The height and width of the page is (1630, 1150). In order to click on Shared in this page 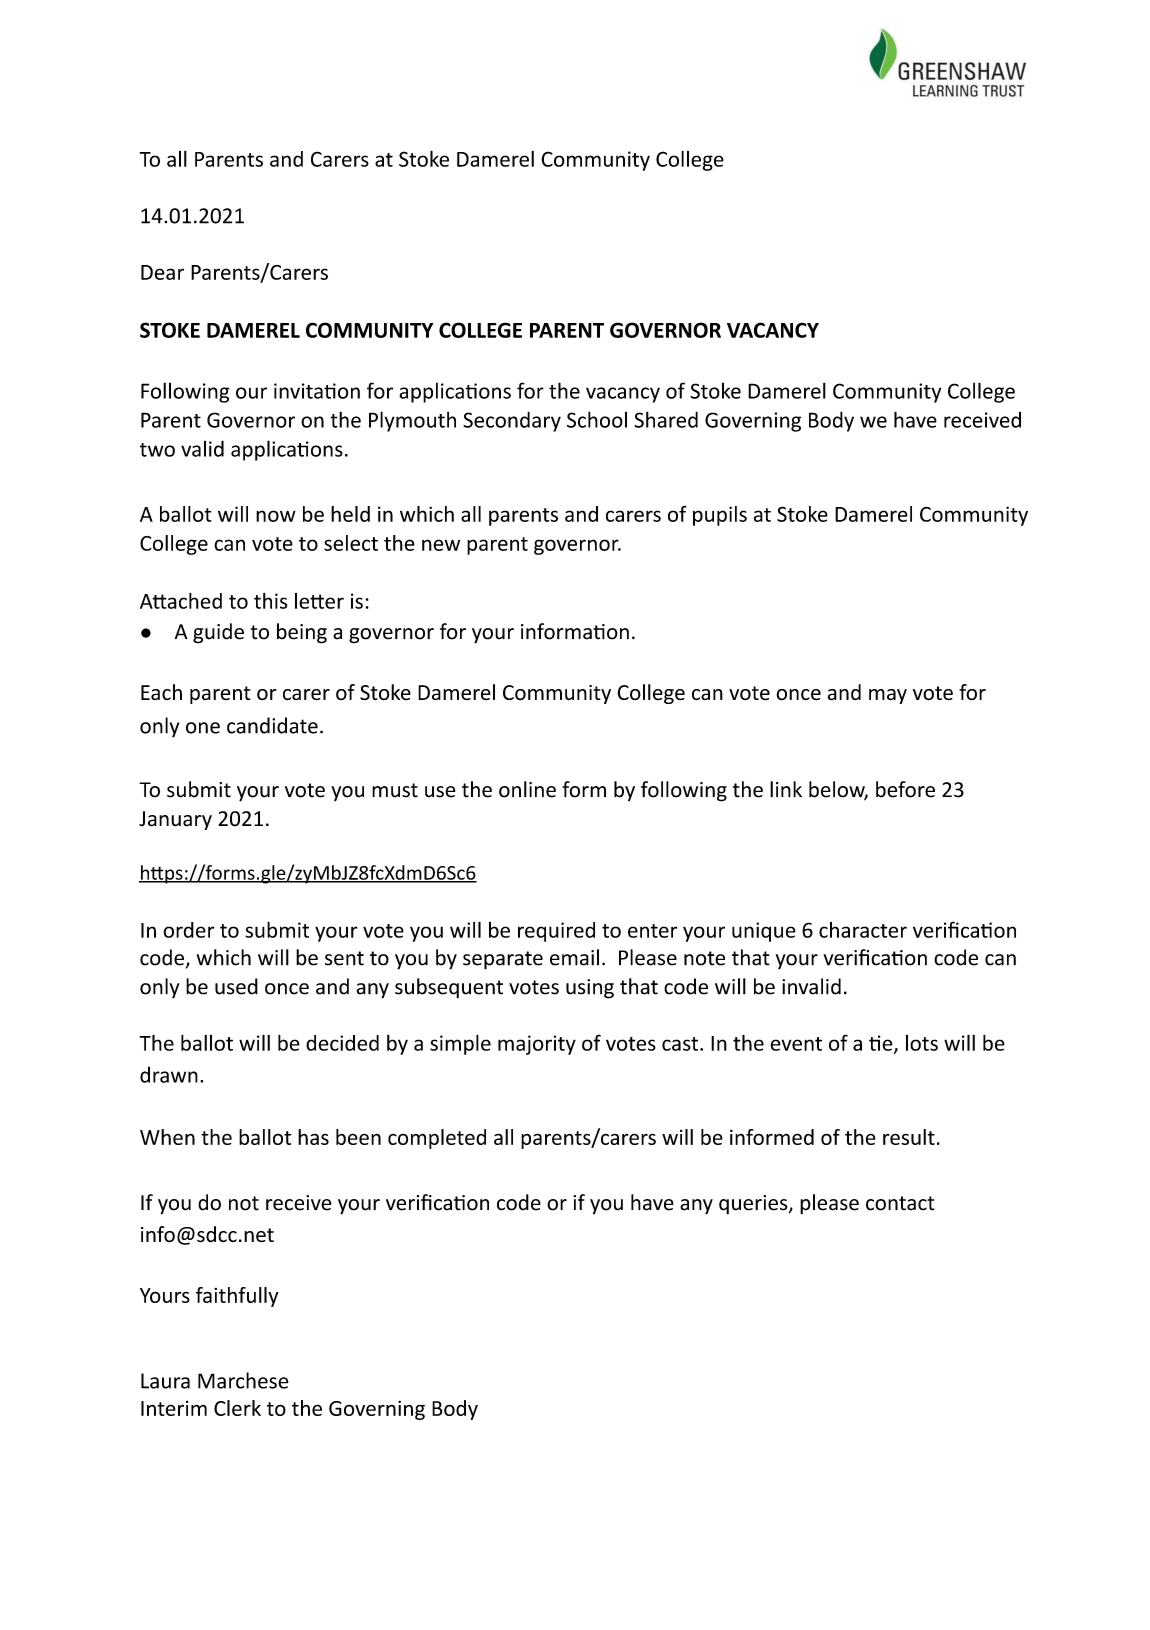, I will do `click(666, 419)`.
